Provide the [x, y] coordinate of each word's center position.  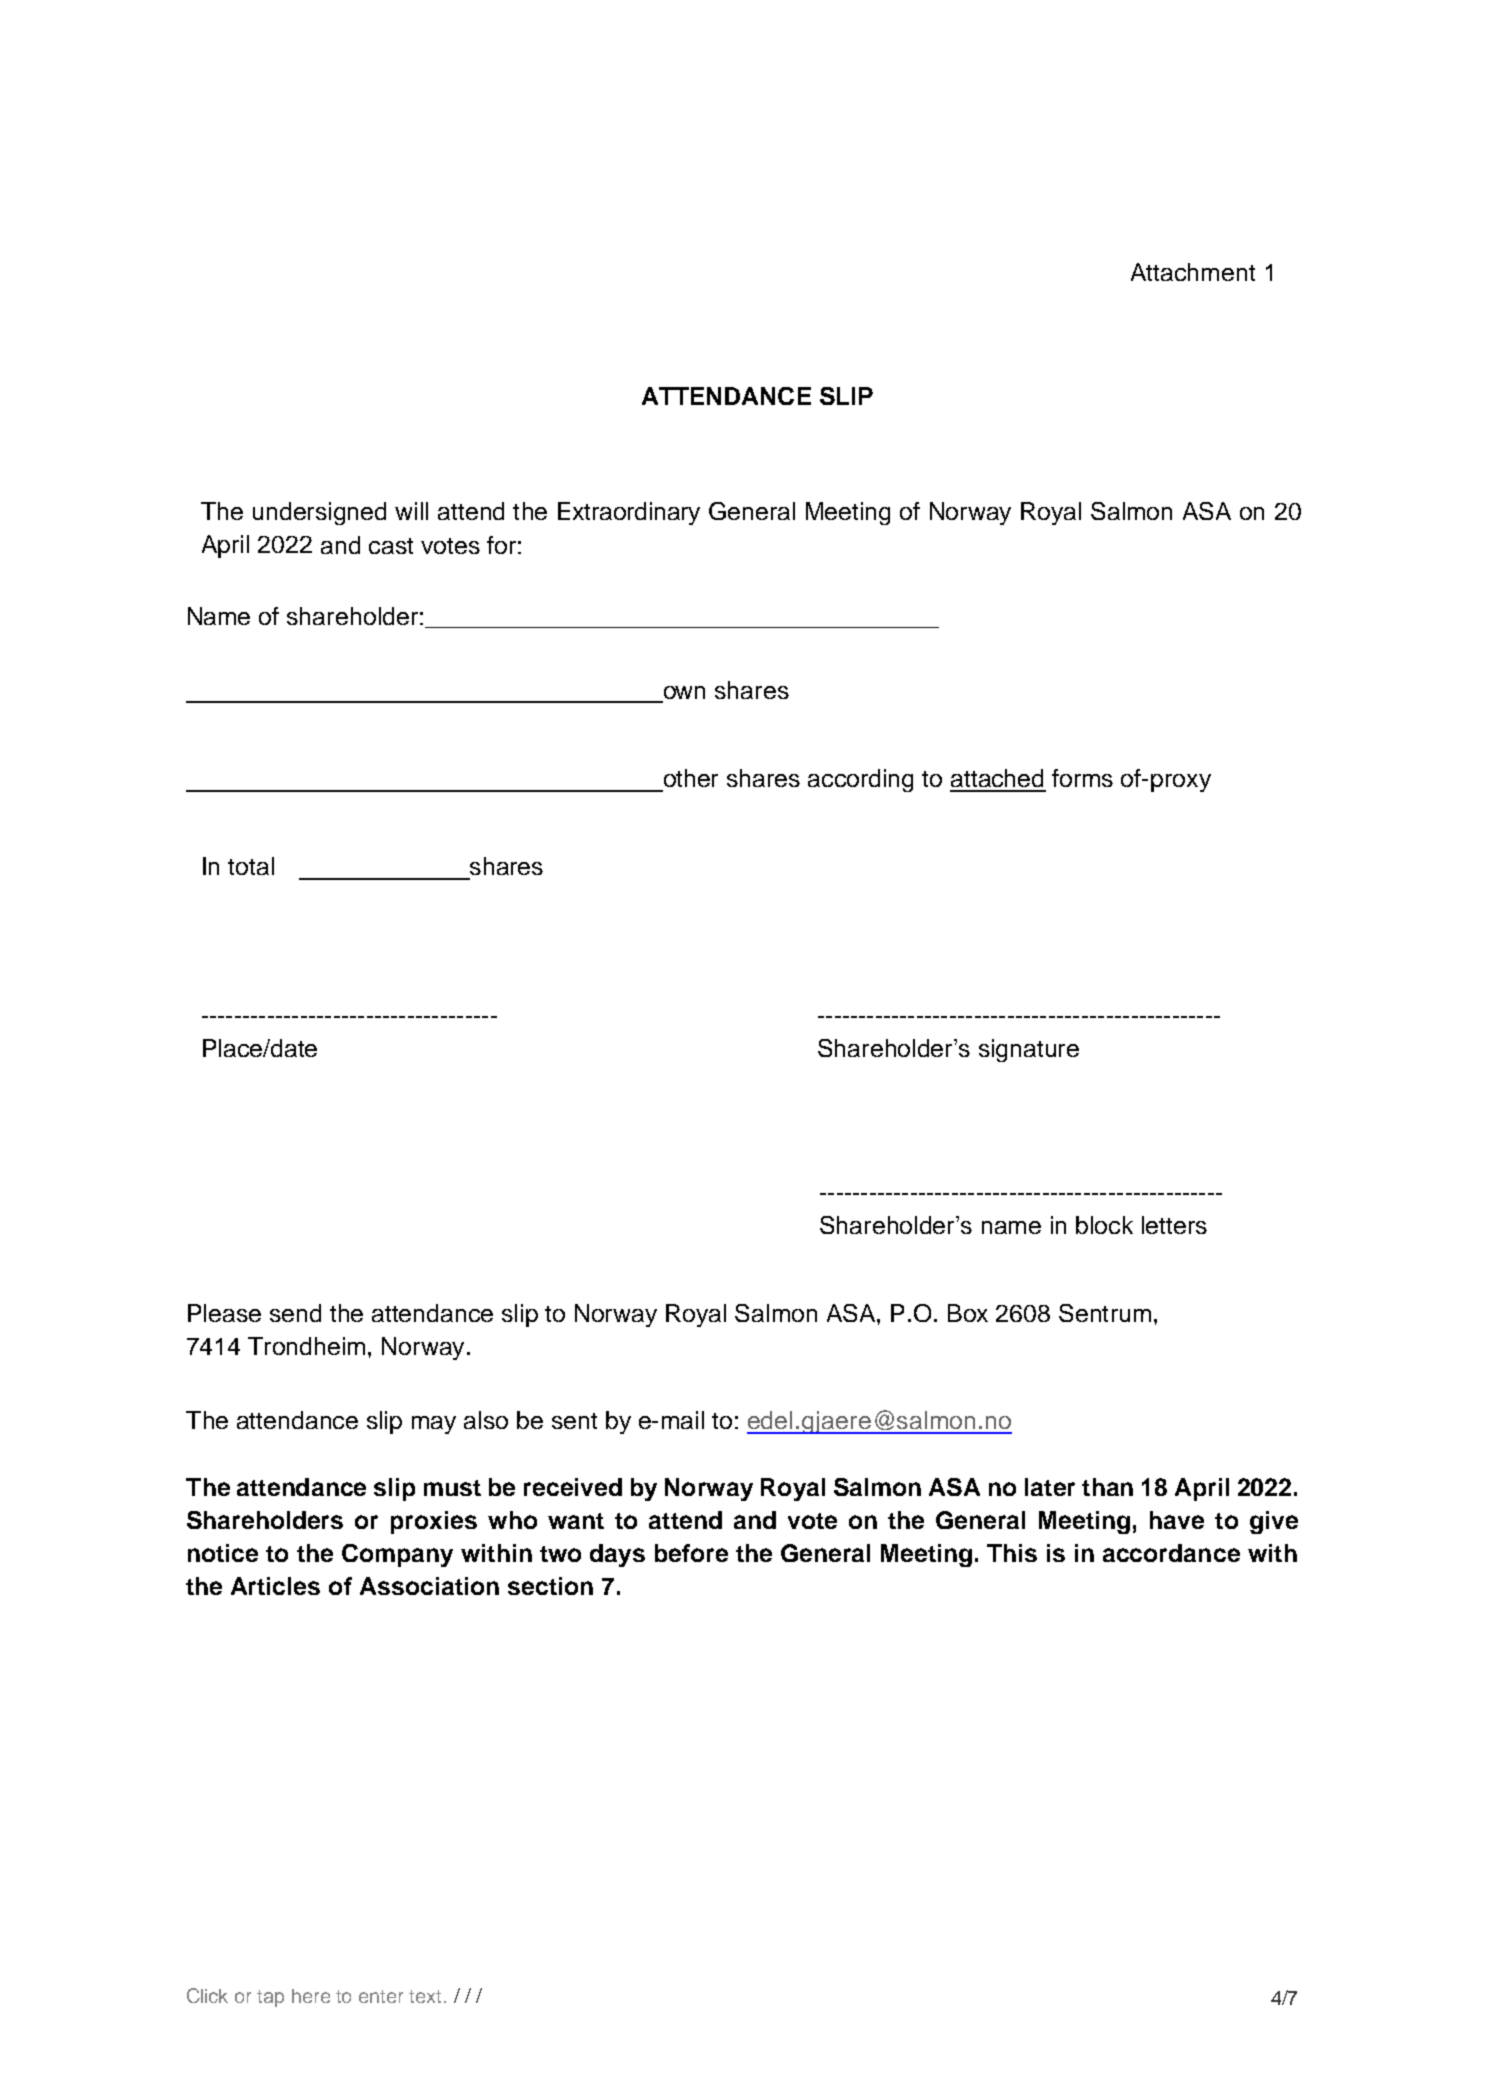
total [251, 866]
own [684, 692]
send [295, 1313]
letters [1174, 1225]
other [691, 778]
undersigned [319, 513]
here [311, 1996]
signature [1029, 1050]
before [691, 1553]
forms [1082, 778]
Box [968, 1313]
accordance [1171, 1553]
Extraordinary [629, 513]
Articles [275, 1586]
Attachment [1193, 272]
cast [391, 546]
